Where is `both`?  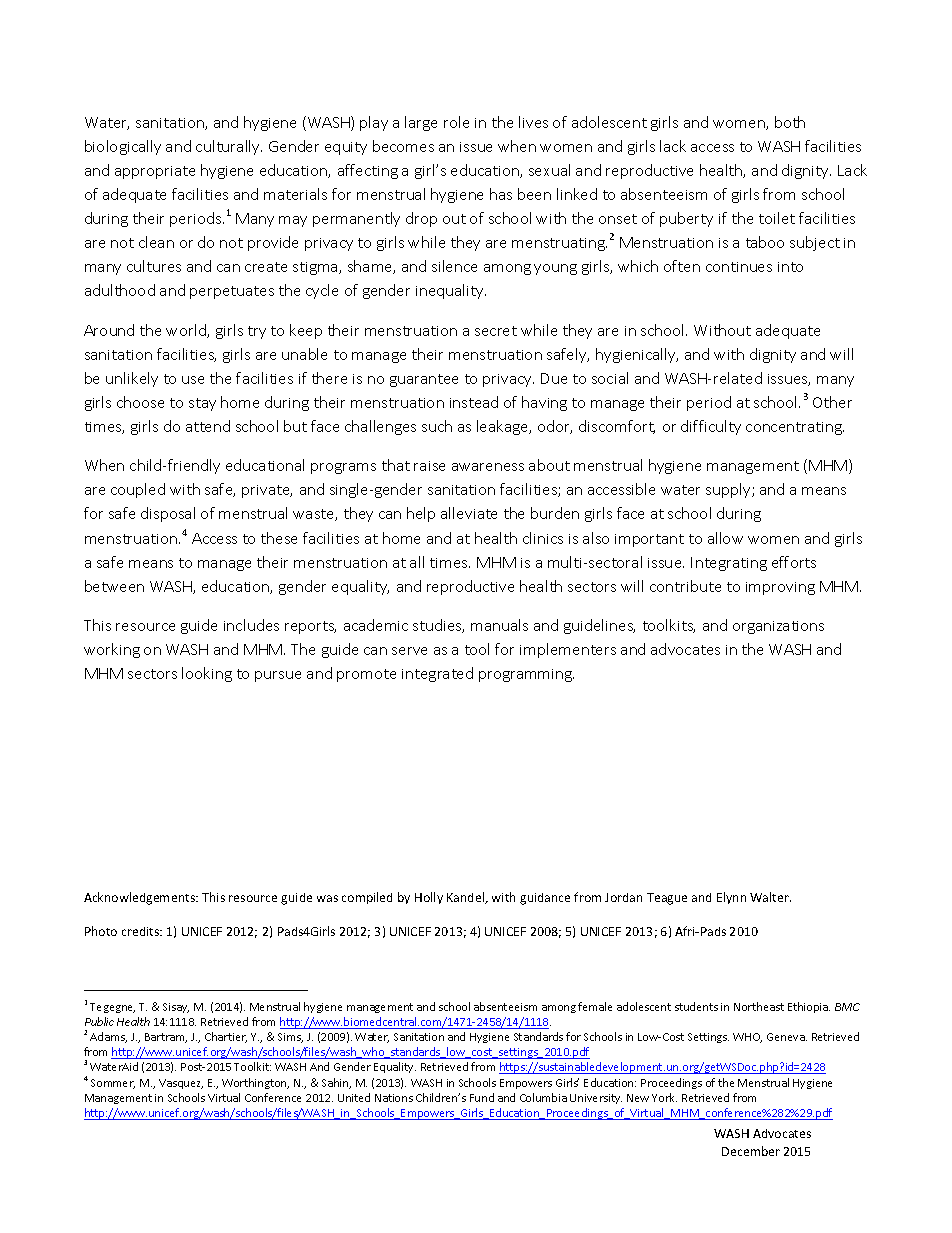
both is located at coordinates (790, 122).
